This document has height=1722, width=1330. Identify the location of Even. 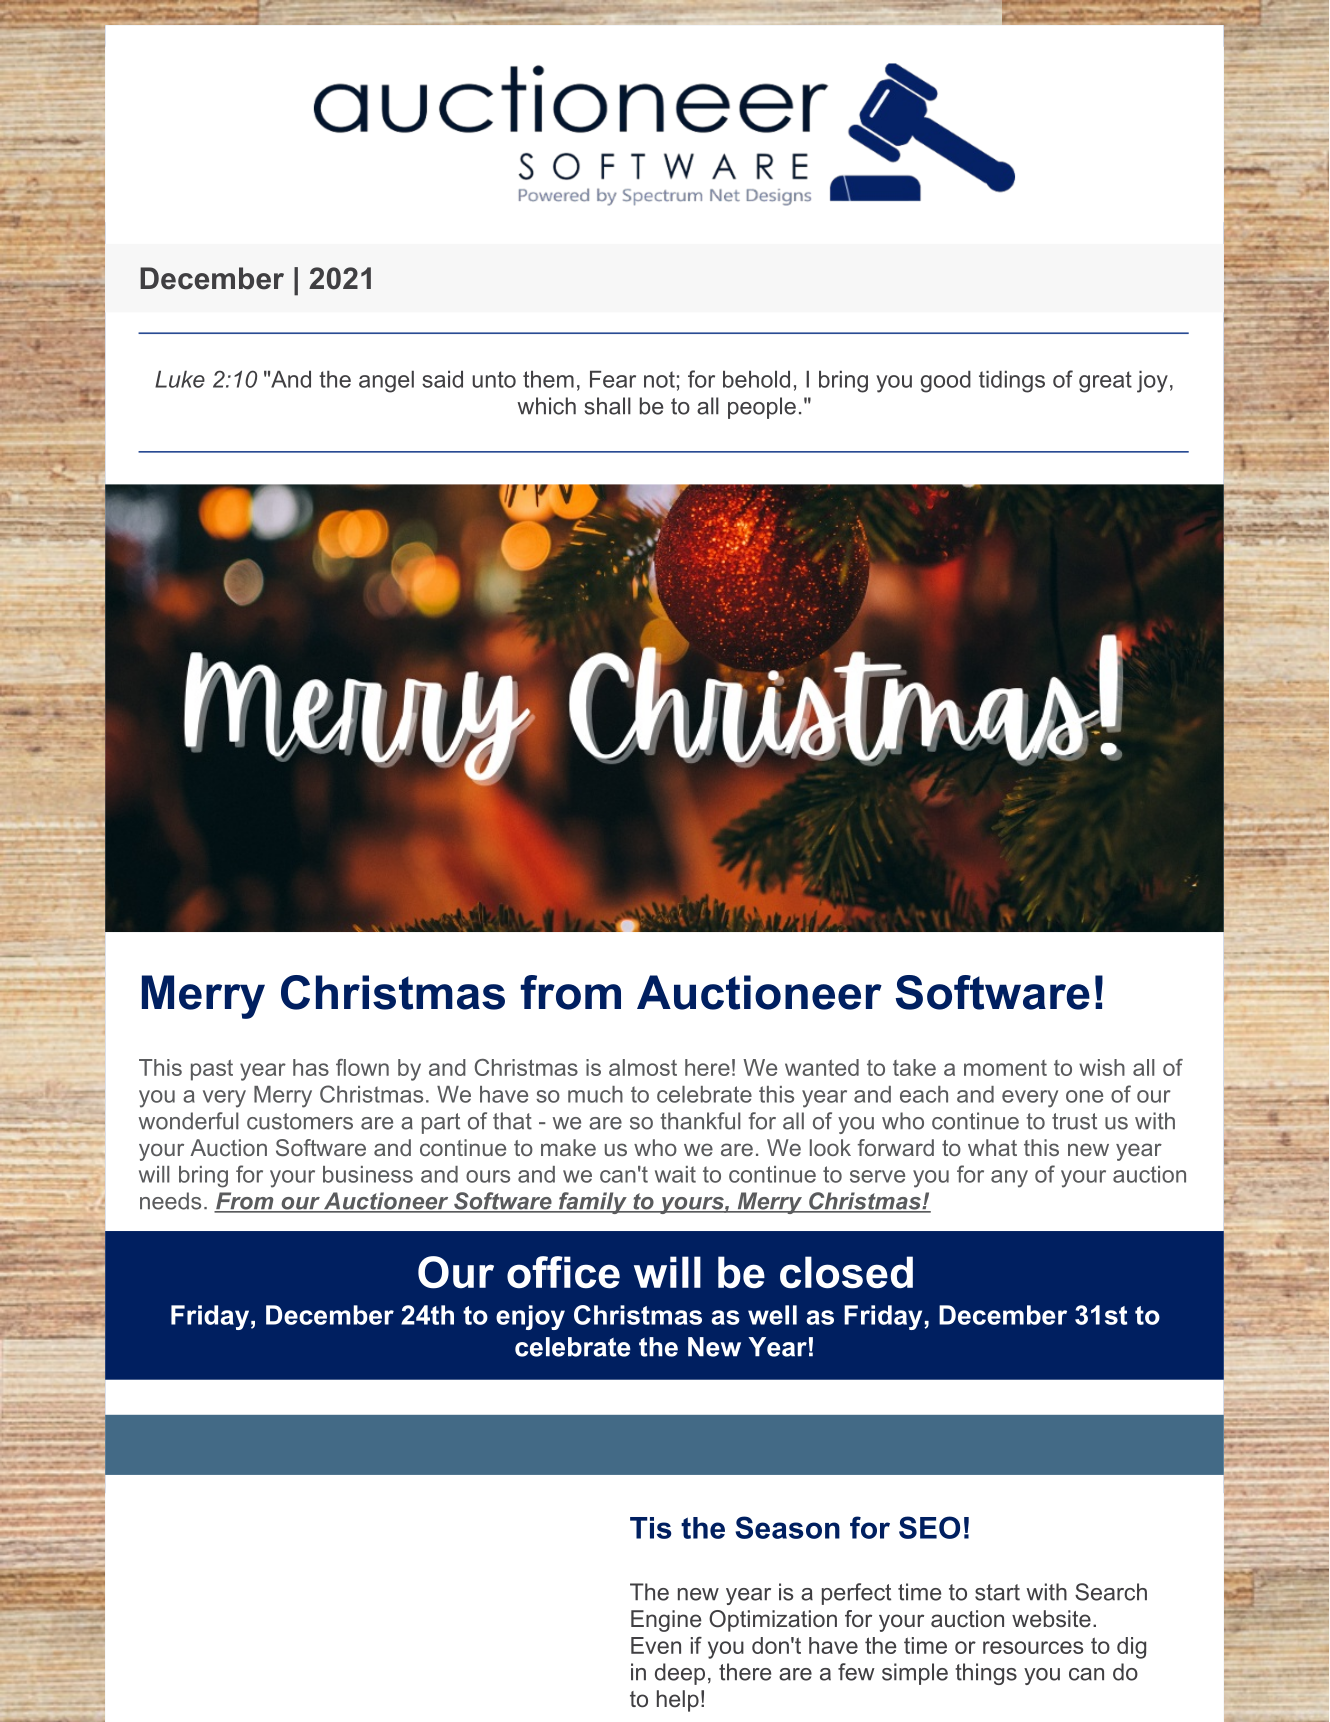
(656, 1645).
